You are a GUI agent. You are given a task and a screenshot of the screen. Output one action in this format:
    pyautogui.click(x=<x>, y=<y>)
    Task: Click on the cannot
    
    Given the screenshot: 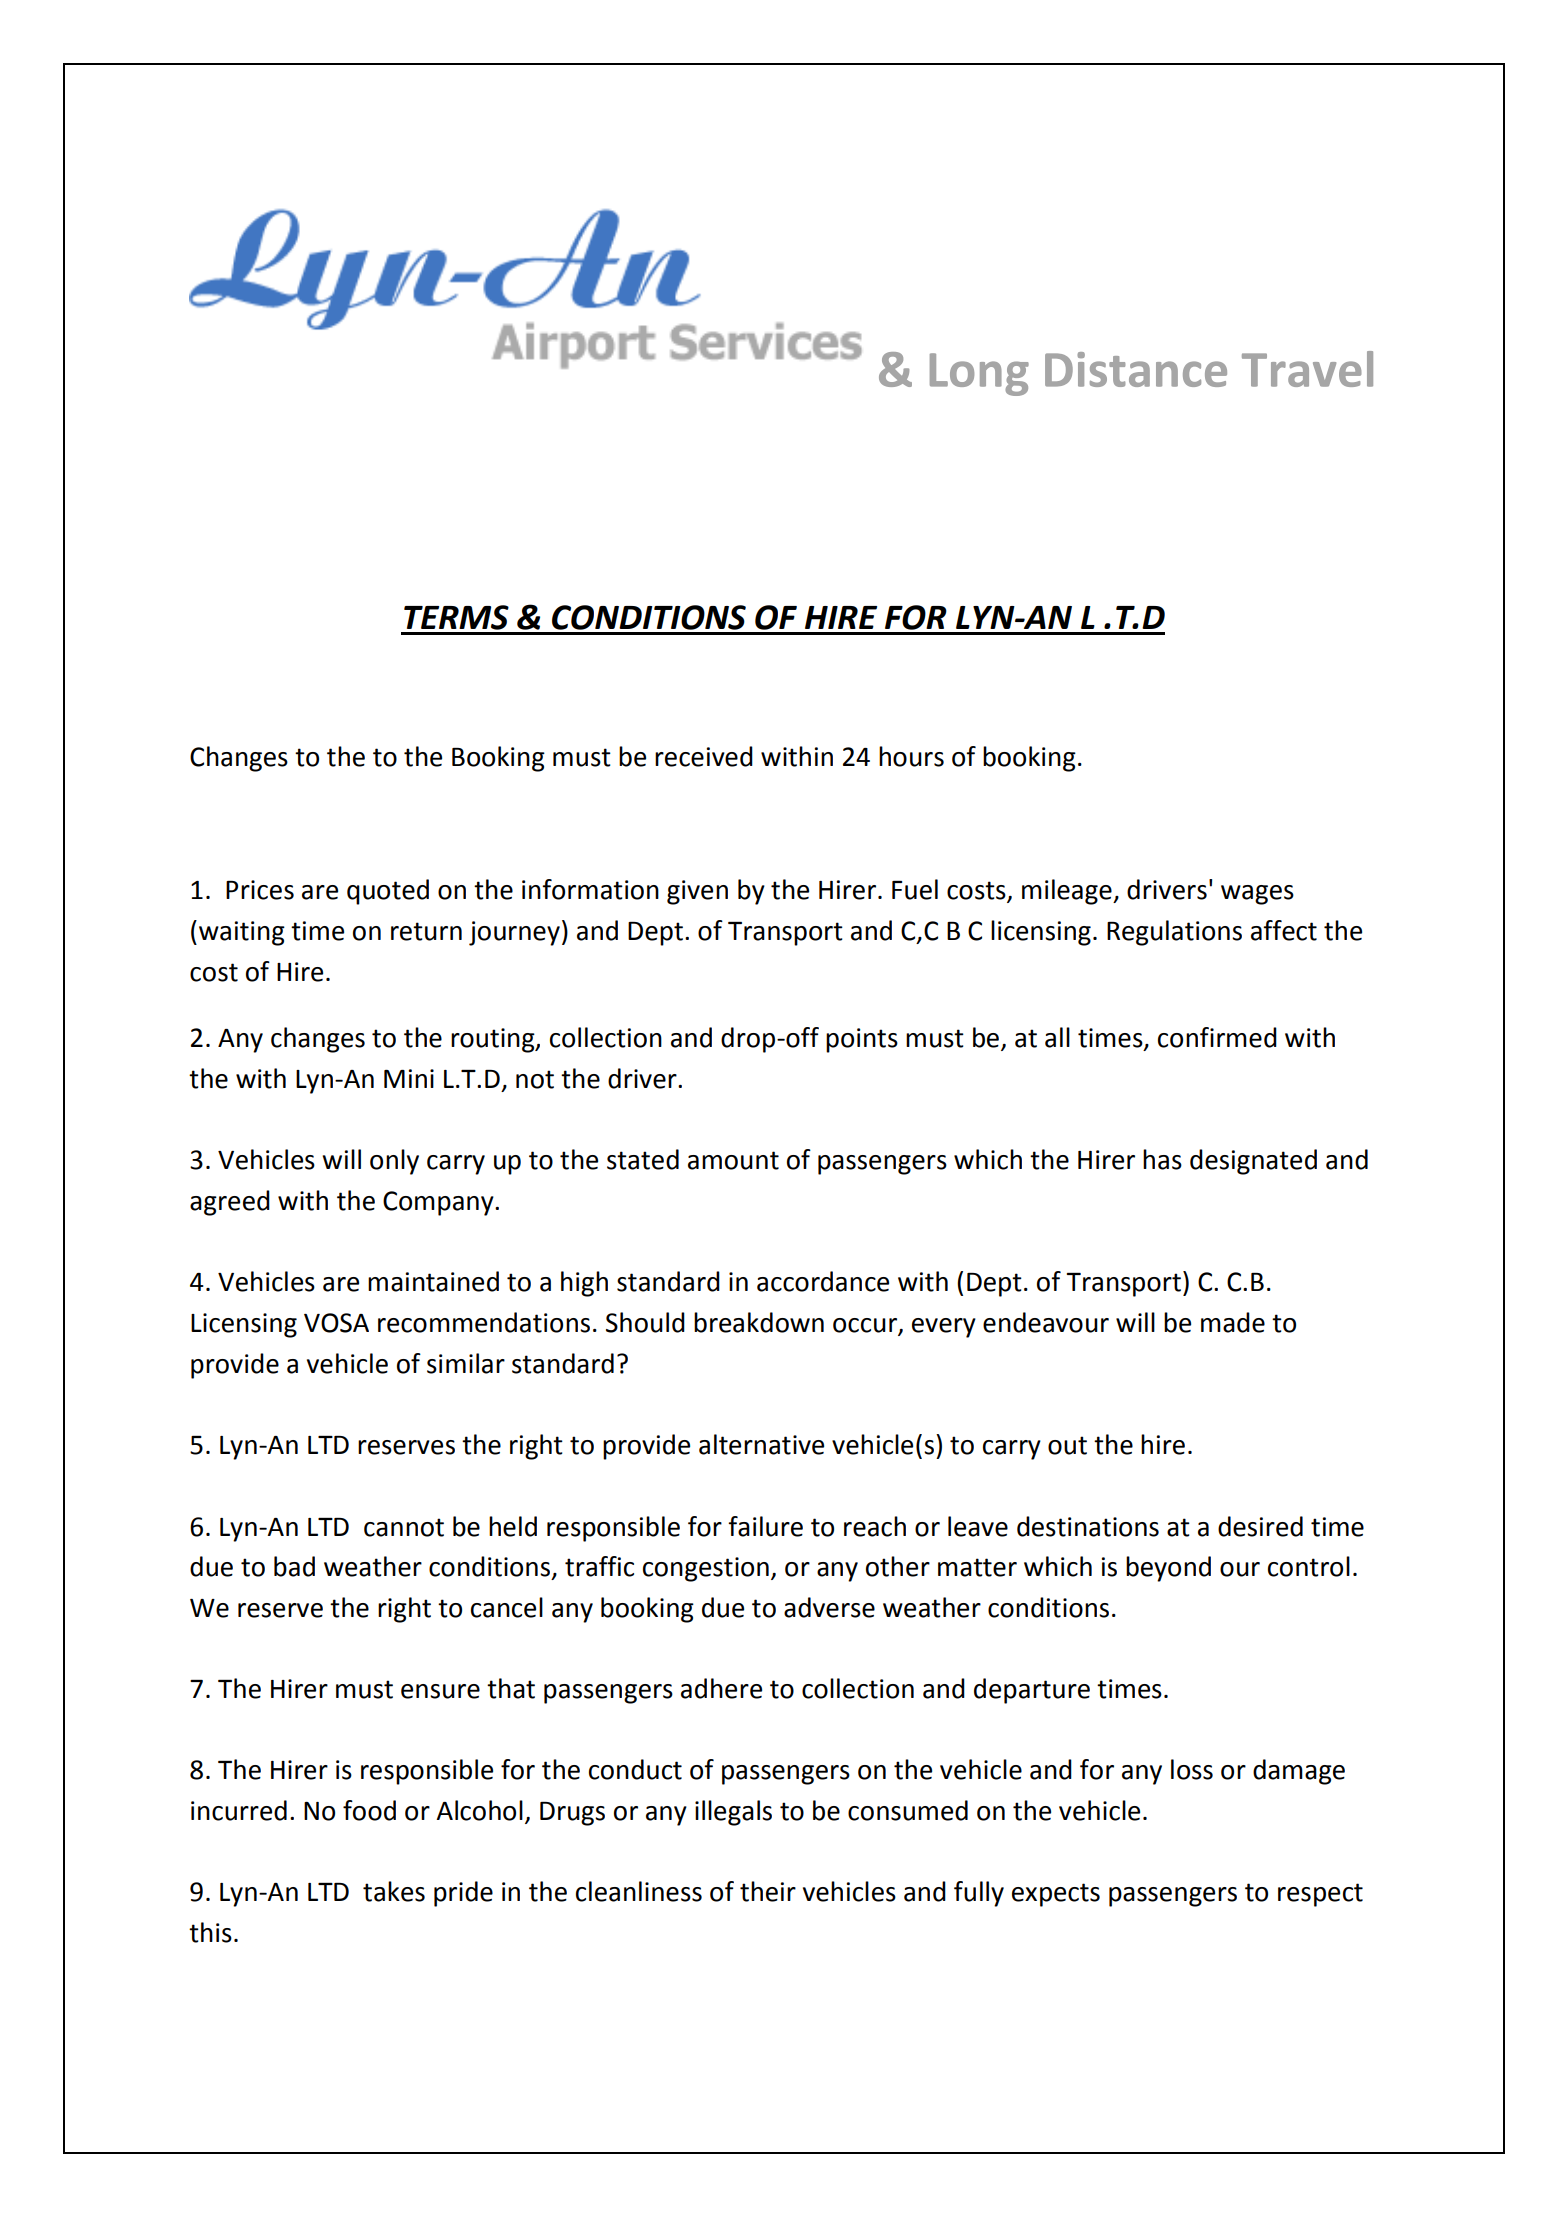 What is the action you would take?
    pyautogui.click(x=404, y=1527)
